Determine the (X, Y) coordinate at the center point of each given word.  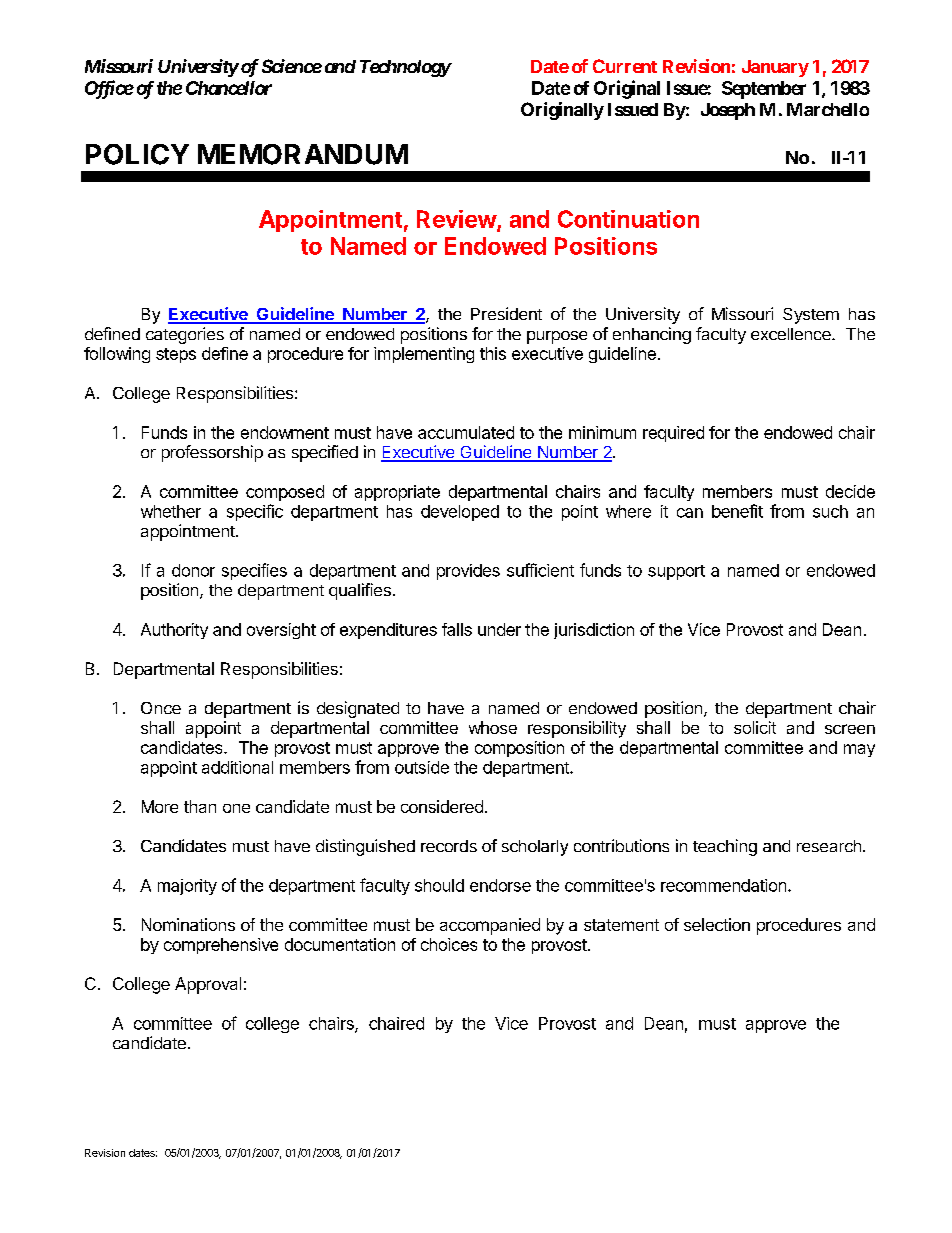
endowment (285, 432)
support (676, 572)
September (764, 90)
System (811, 316)
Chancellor (229, 88)
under (499, 629)
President (506, 313)
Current (625, 66)
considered (442, 806)
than (200, 806)
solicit (755, 727)
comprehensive (221, 946)
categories (185, 335)
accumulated (466, 432)
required (673, 434)
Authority (174, 631)
